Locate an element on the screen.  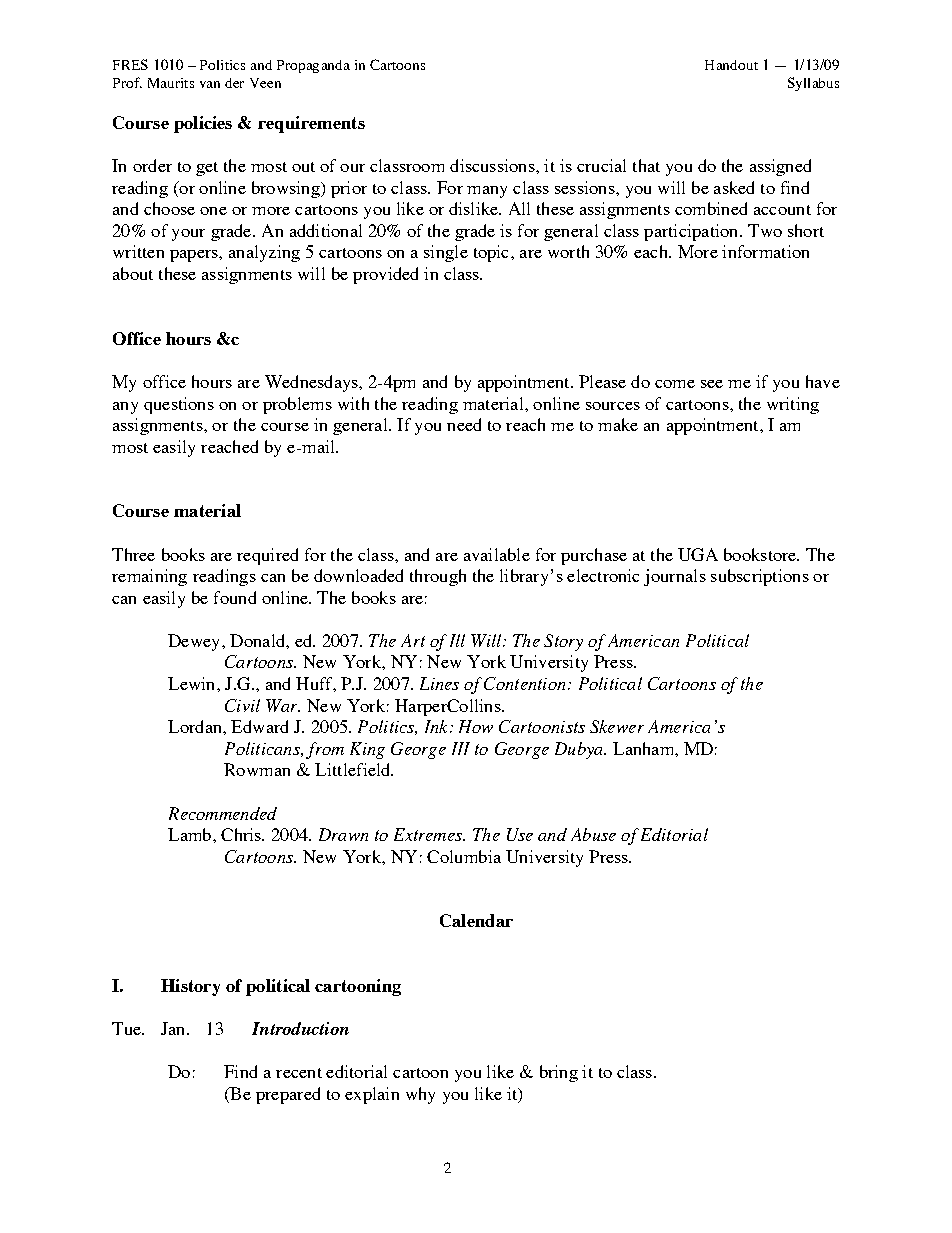
see is located at coordinates (712, 384).
